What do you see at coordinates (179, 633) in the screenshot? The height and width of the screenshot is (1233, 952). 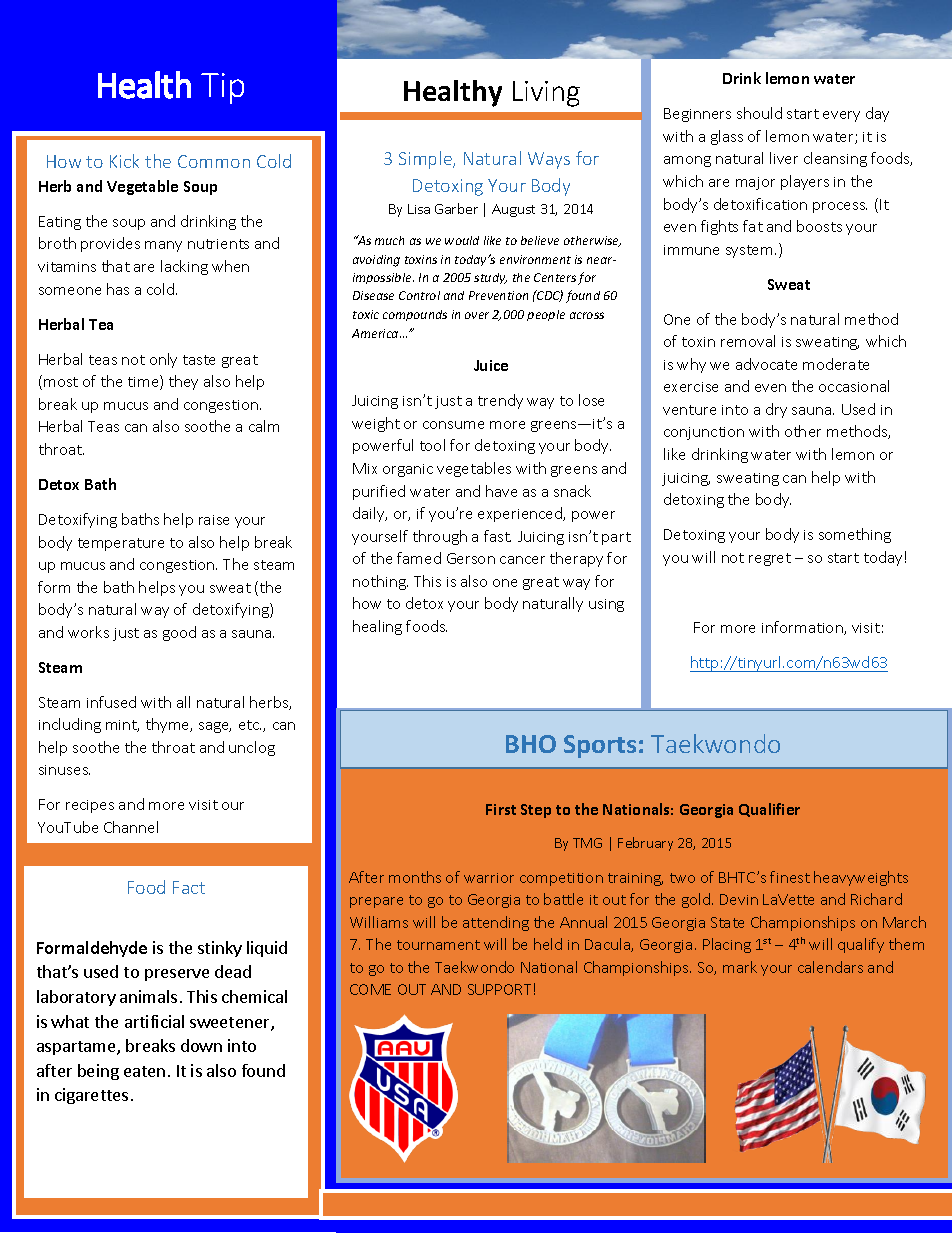 I see `good` at bounding box center [179, 633].
